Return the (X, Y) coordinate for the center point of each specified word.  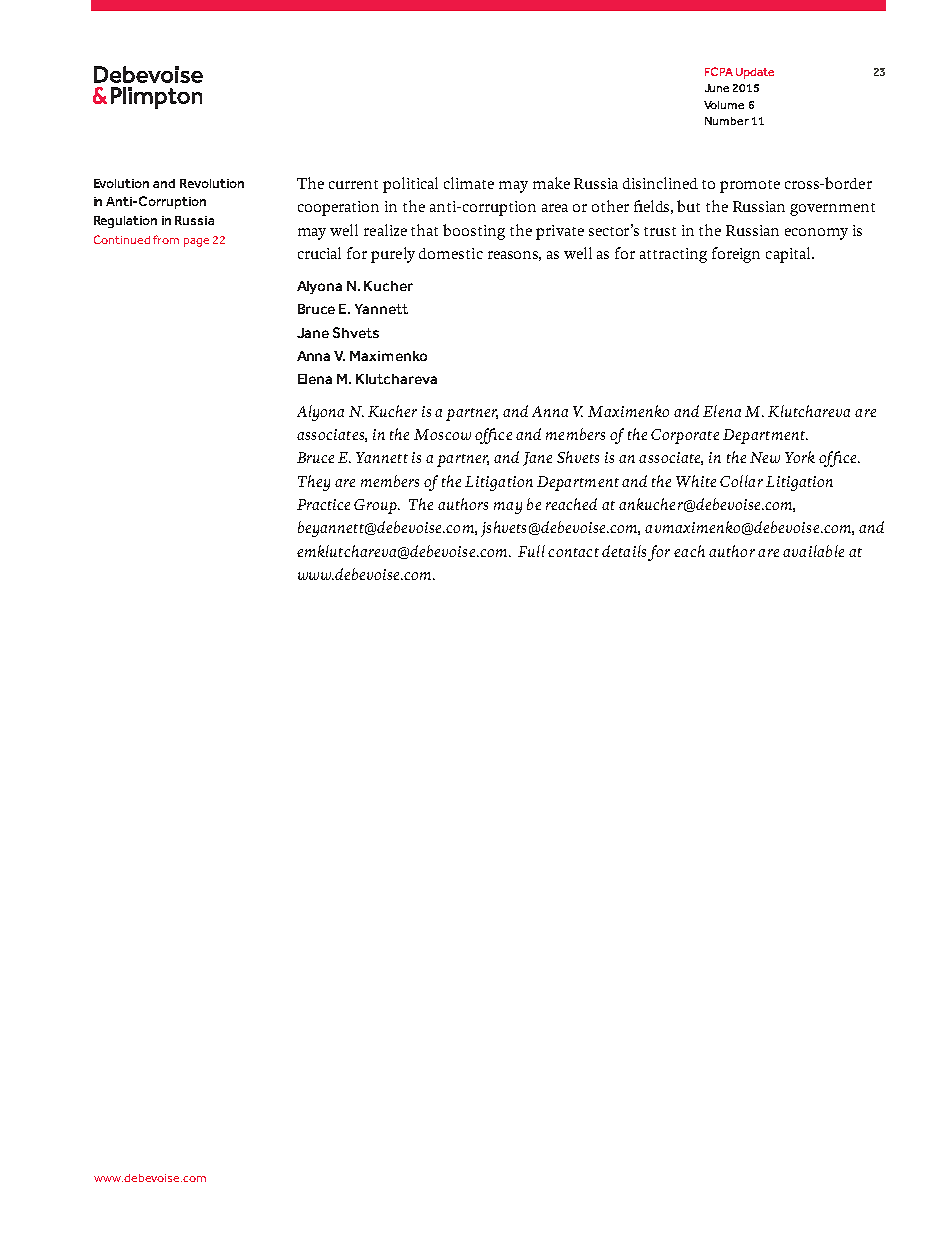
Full (531, 551)
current (353, 184)
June (717, 88)
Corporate (685, 436)
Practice (323, 504)
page (196, 242)
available (813, 551)
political (410, 185)
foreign (736, 255)
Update (755, 73)
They (314, 483)
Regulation (125, 222)
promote (750, 186)
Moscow (442, 434)
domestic (451, 253)
